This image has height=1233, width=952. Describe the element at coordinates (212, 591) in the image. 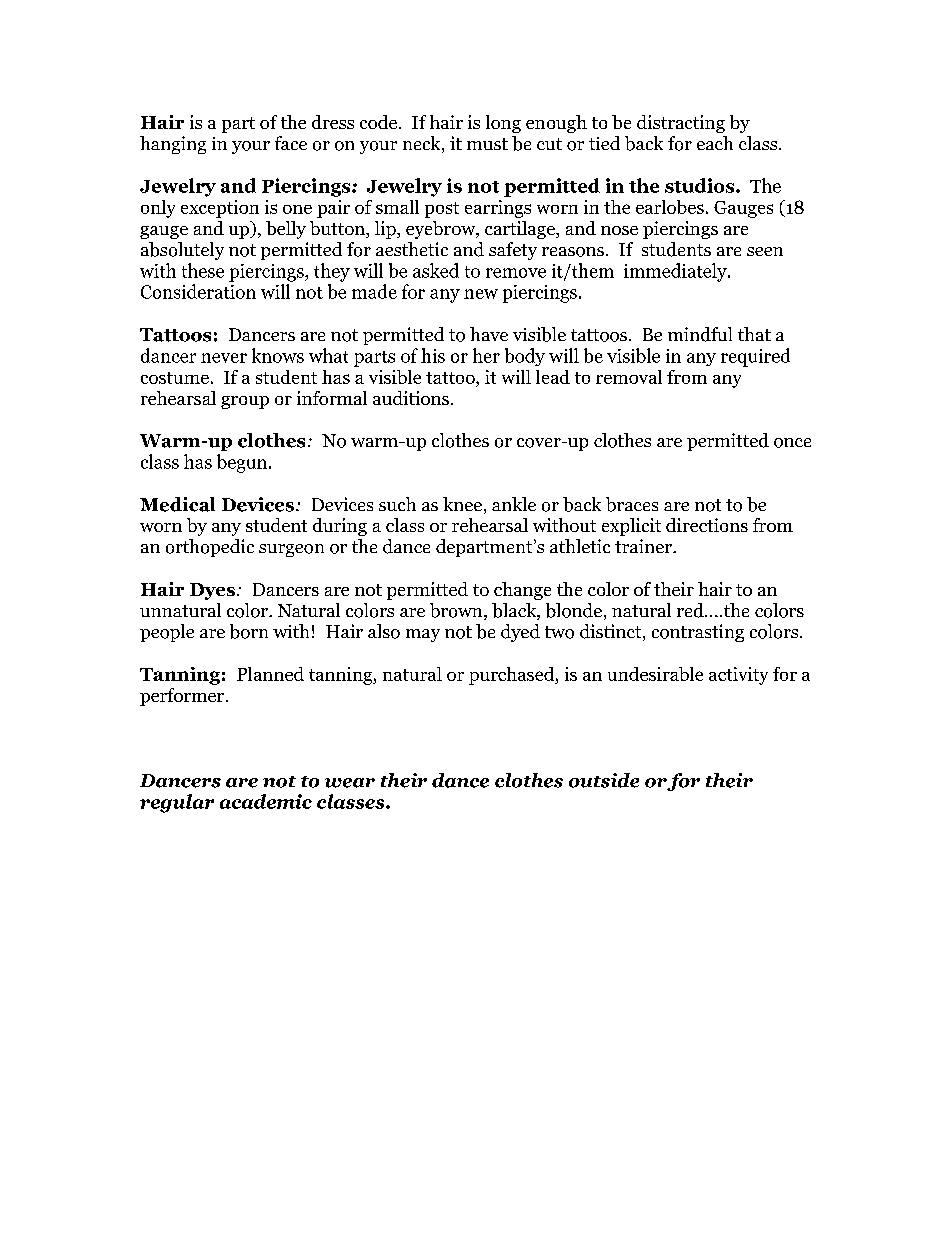

I see `Dyes` at that location.
